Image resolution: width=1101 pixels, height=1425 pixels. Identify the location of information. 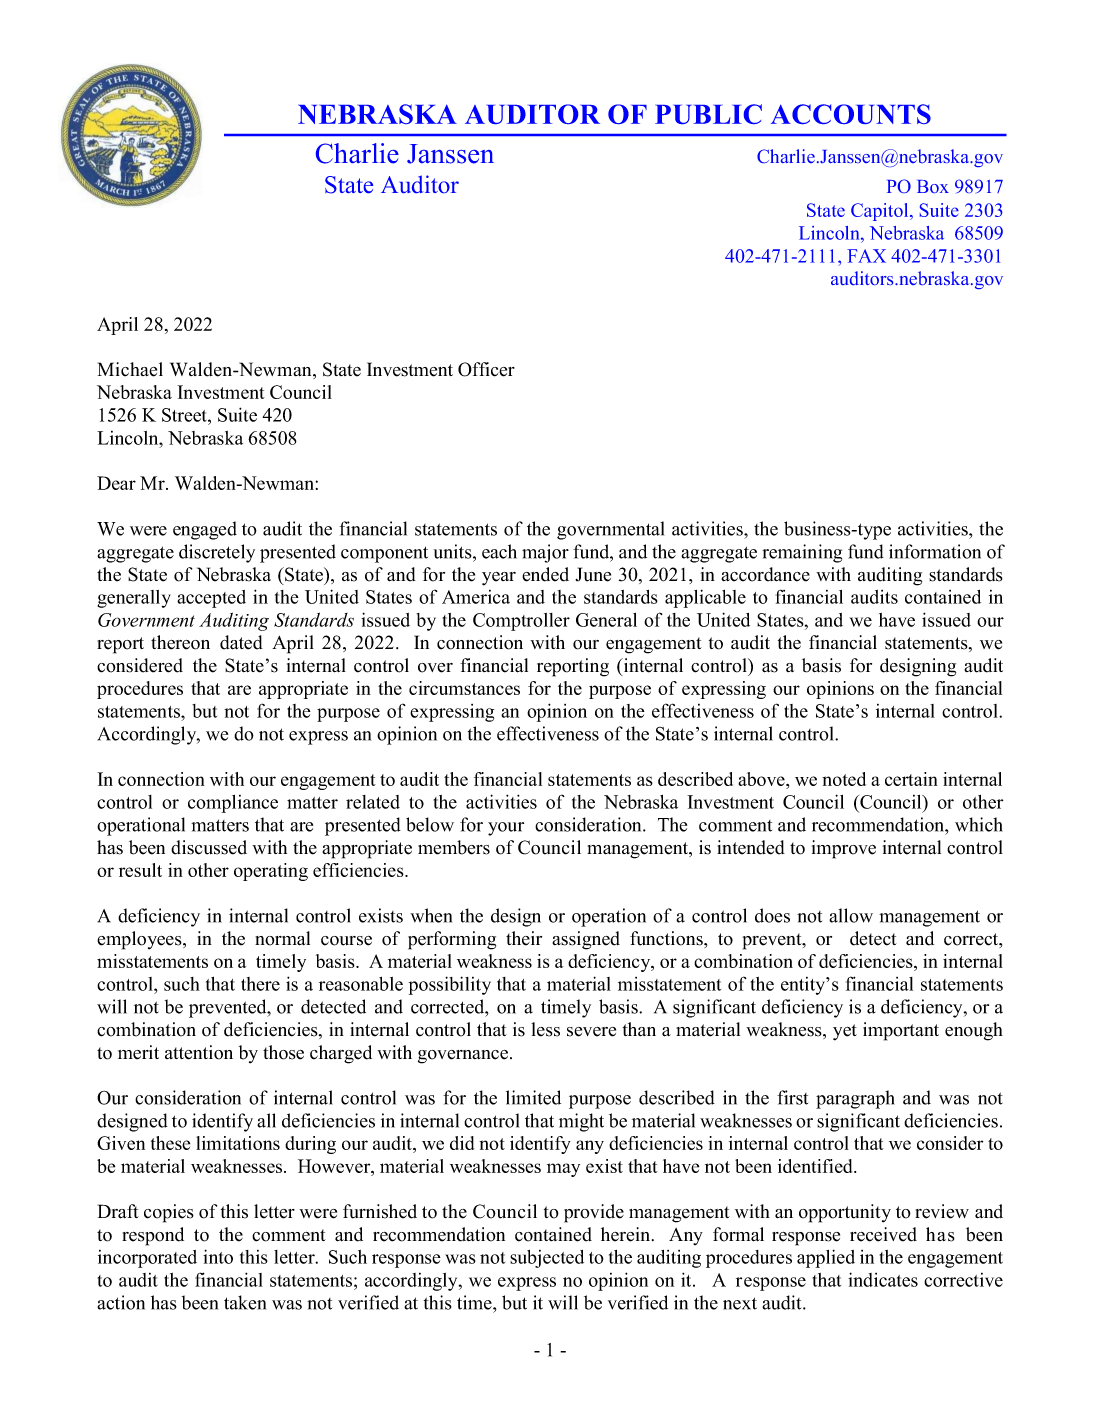
(935, 551).
